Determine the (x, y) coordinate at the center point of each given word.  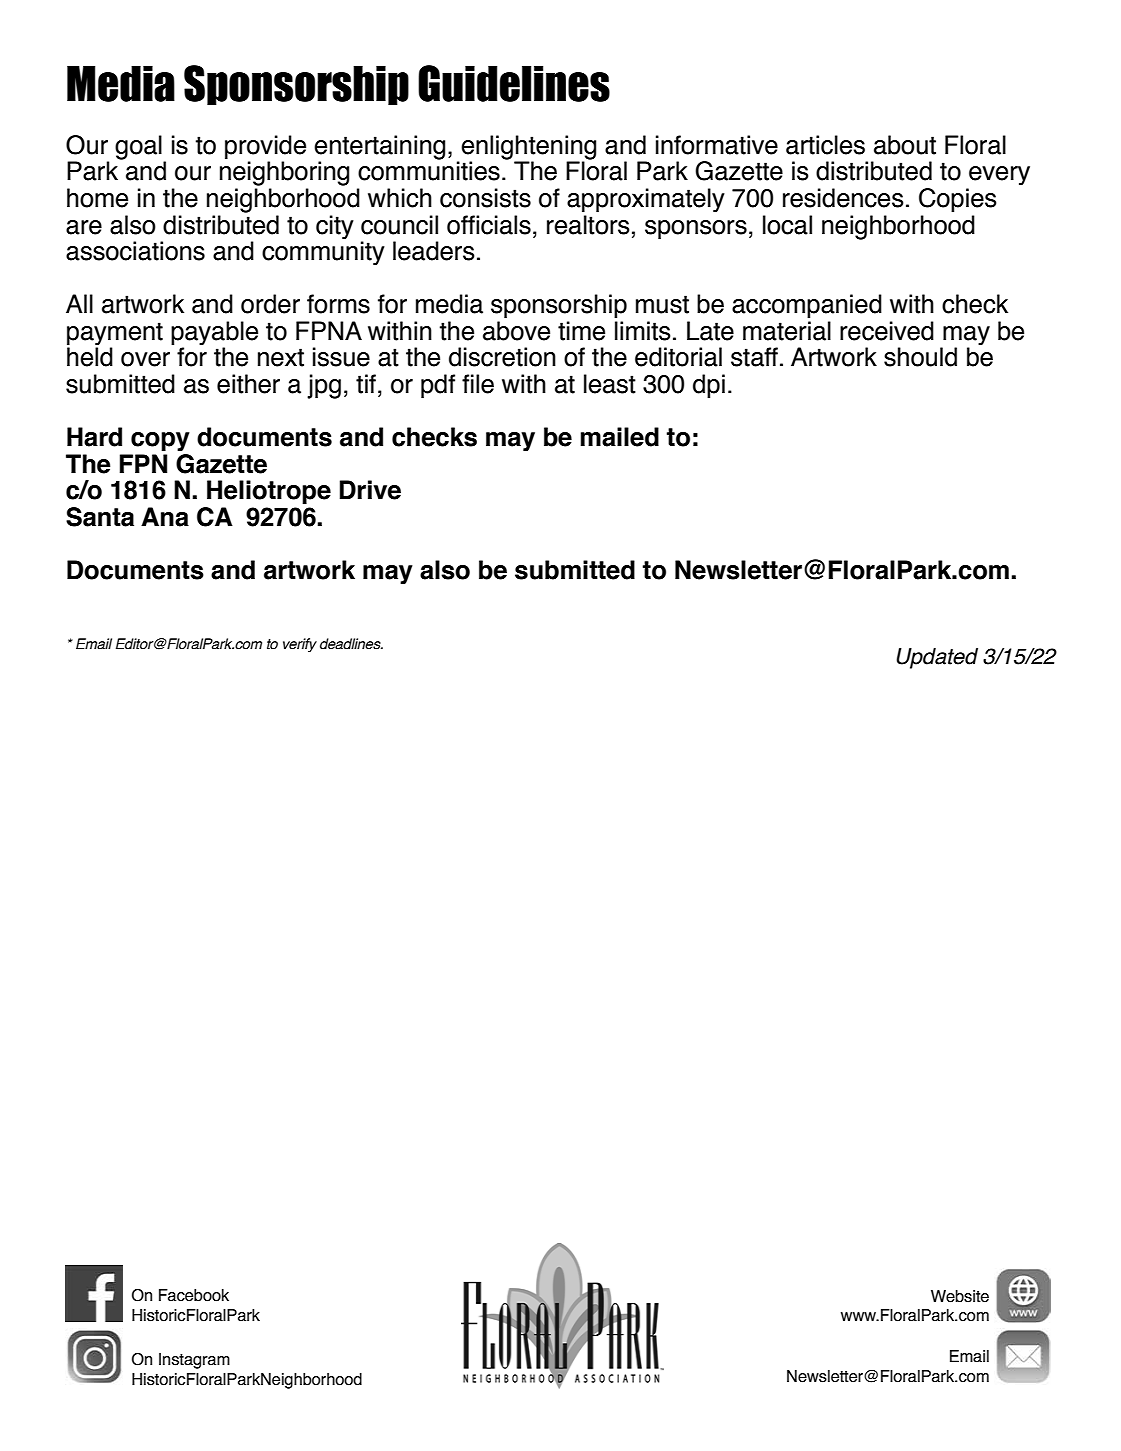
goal (138, 147)
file (478, 384)
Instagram (194, 1361)
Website (960, 1296)
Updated (937, 658)
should (920, 357)
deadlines (351, 644)
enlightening (528, 148)
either (248, 384)
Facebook (194, 1295)
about (905, 145)
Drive (370, 490)
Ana (165, 517)
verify (300, 645)
